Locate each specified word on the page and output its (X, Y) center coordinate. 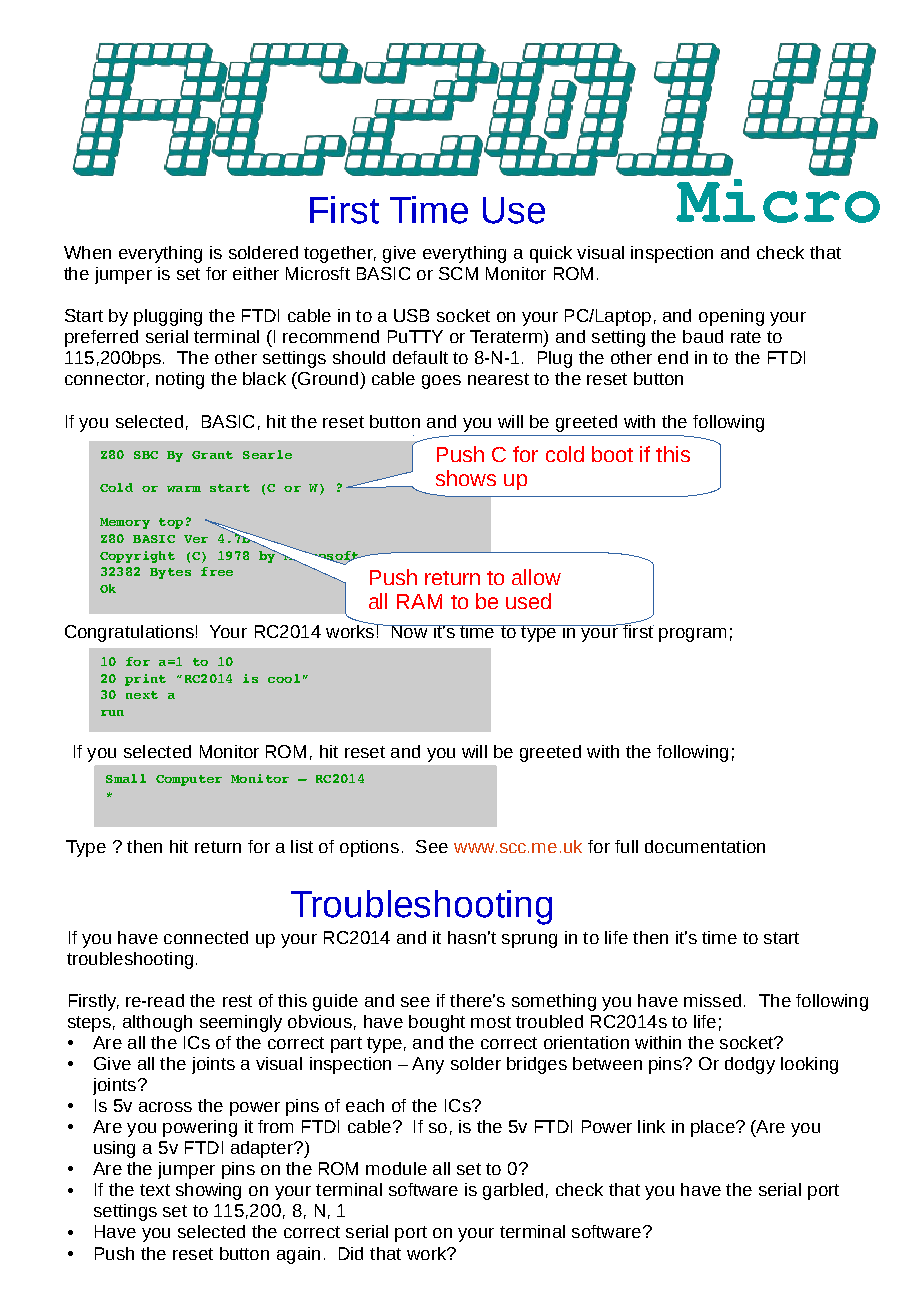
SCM (458, 273)
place (714, 1128)
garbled (513, 1191)
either (256, 273)
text (155, 1190)
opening (731, 317)
